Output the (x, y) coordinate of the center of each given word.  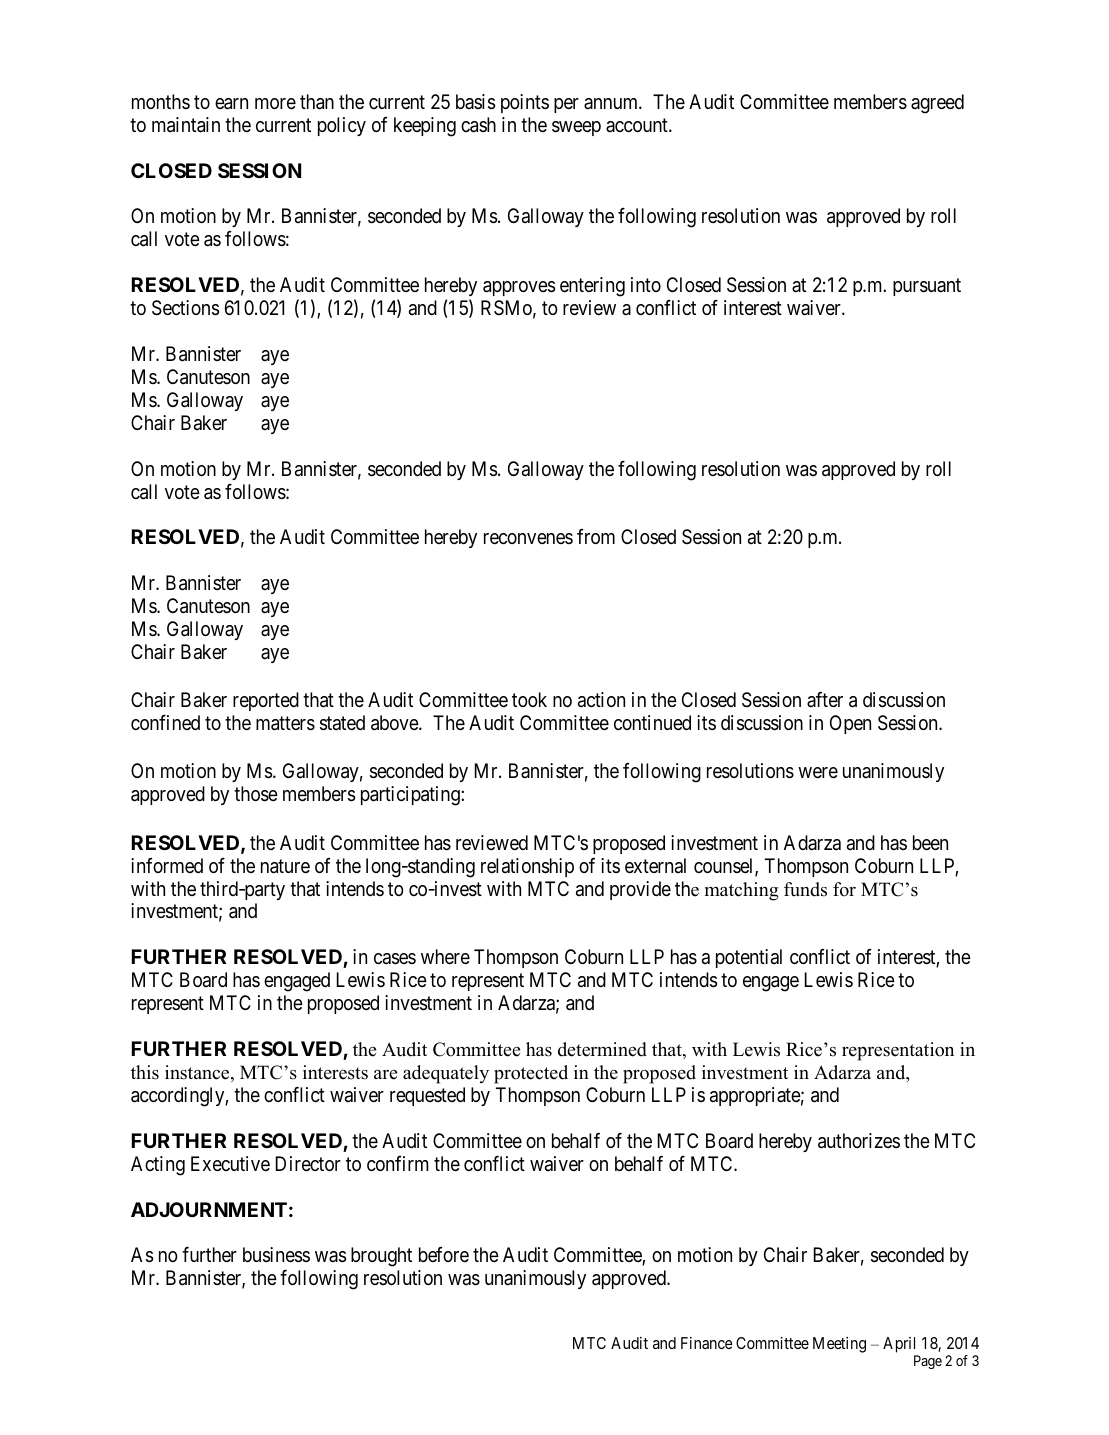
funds (805, 889)
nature (285, 866)
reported (266, 701)
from (596, 536)
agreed (937, 104)
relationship (527, 867)
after (825, 700)
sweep (576, 128)
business (276, 1255)
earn (231, 104)
